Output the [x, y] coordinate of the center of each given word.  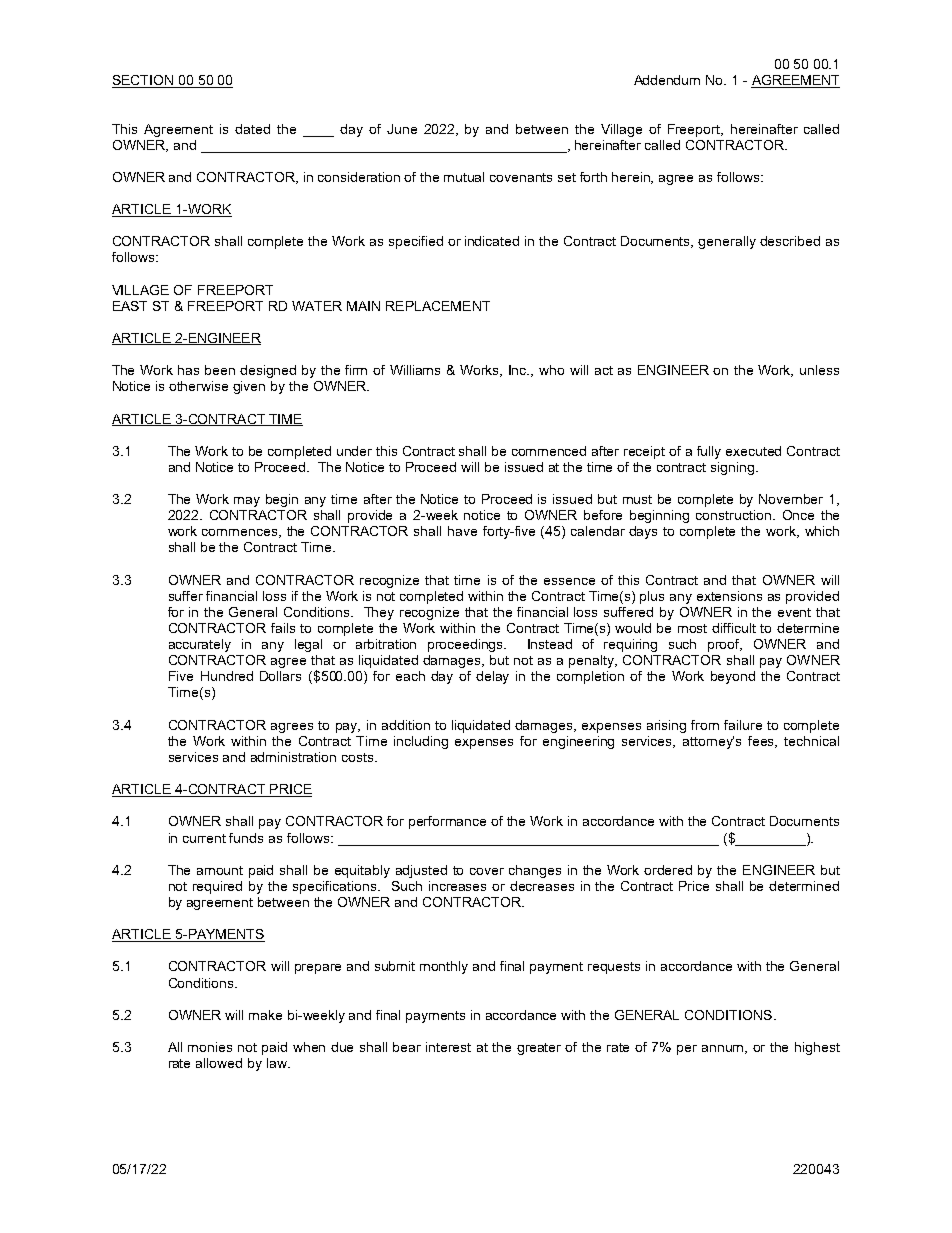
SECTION [144, 81]
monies [210, 1047]
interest [448, 1047]
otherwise [198, 386]
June [402, 129]
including [421, 742]
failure [743, 725]
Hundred [227, 676]
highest [817, 1048]
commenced [549, 451]
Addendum [667, 80]
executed [753, 451]
